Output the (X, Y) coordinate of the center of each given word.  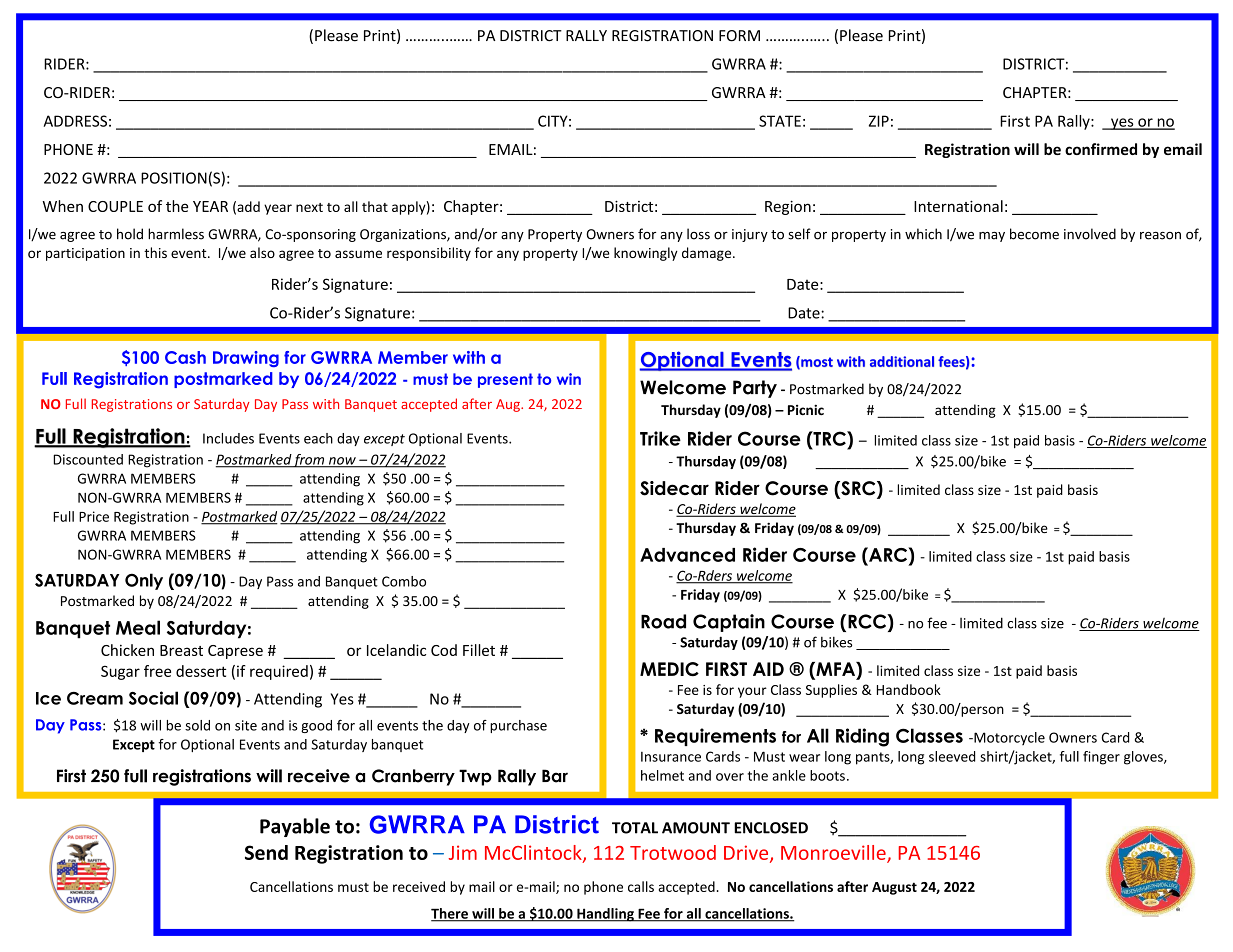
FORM (739, 36)
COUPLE (115, 206)
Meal (138, 627)
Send (266, 852)
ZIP (879, 121)
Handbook (909, 689)
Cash (185, 357)
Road (663, 621)
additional (902, 361)
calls (641, 886)
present (505, 380)
